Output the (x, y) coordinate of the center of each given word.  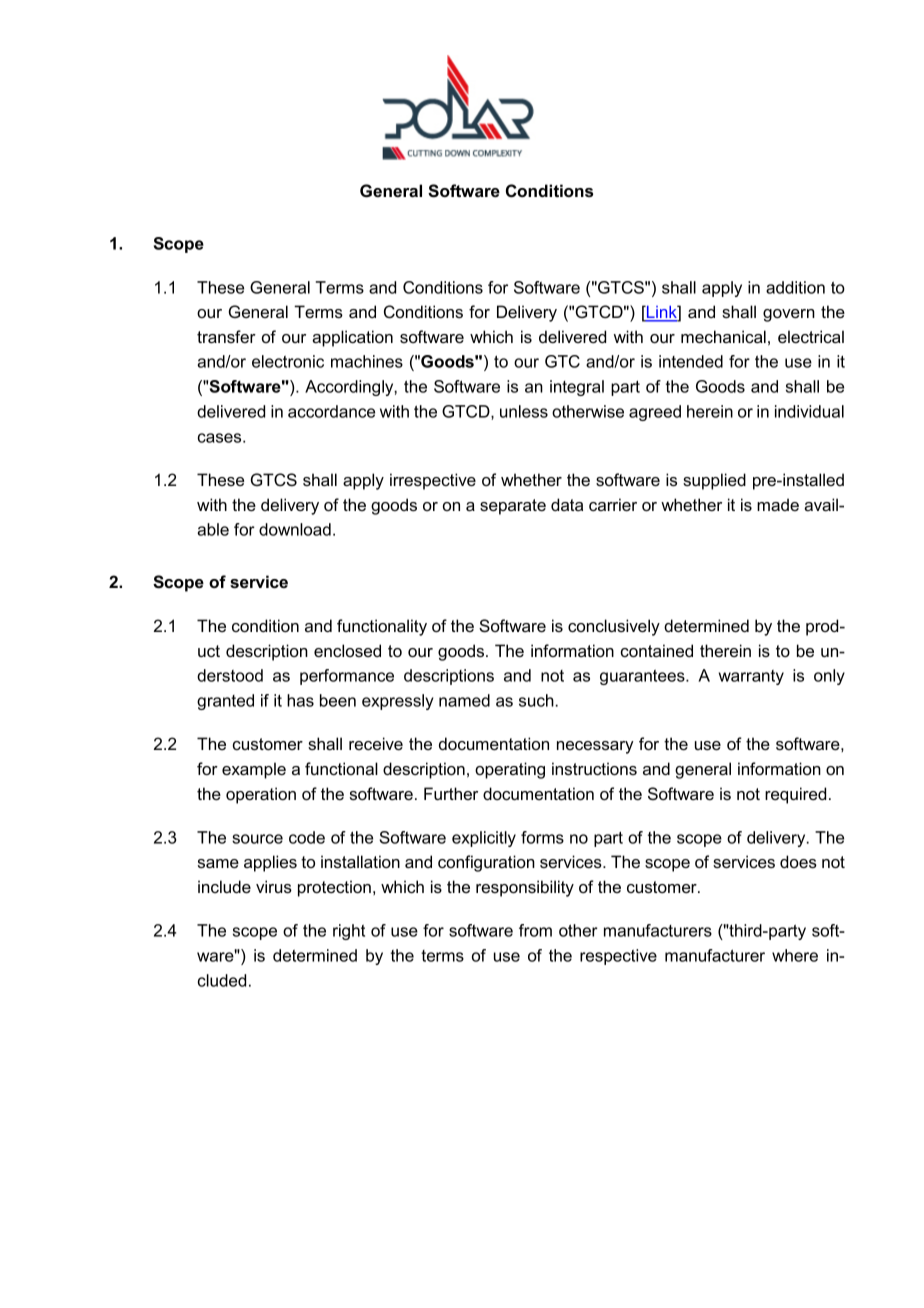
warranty (751, 677)
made (778, 504)
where (795, 955)
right (349, 932)
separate (513, 507)
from (535, 930)
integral (577, 388)
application (352, 338)
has (300, 700)
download (295, 529)
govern (789, 315)
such (536, 700)
